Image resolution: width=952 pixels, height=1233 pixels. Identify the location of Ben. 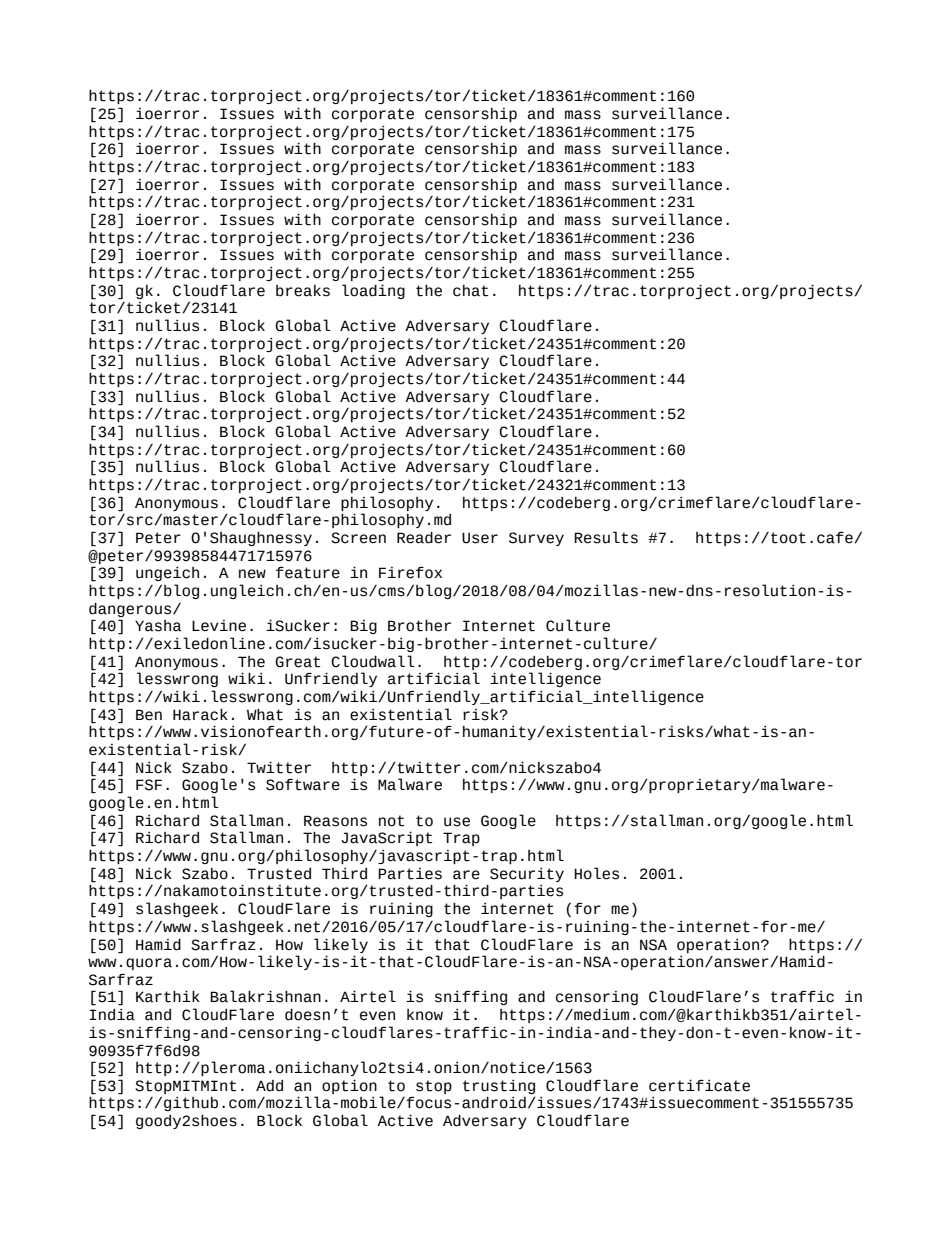
(149, 715).
